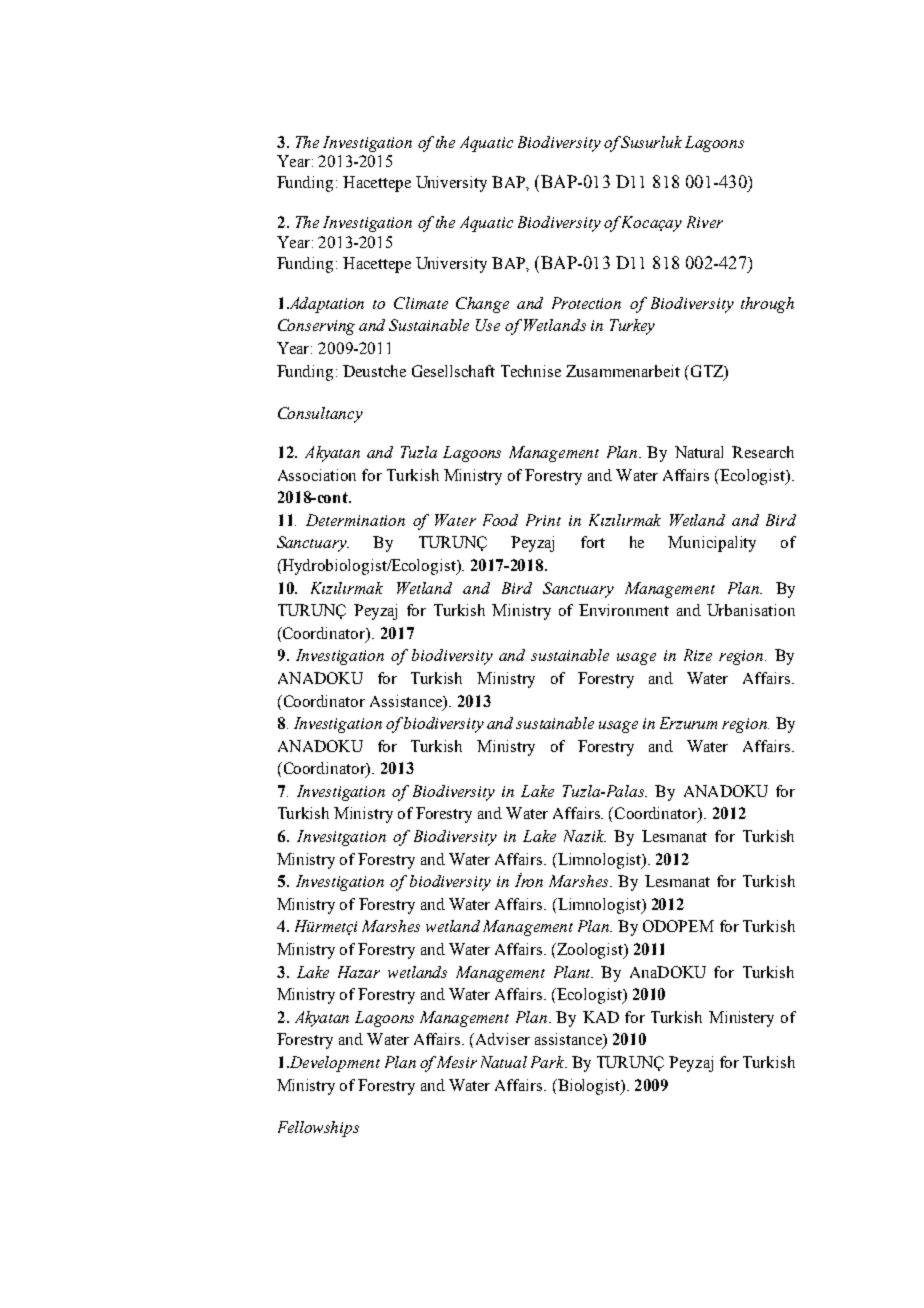 This page has width=924, height=1308. Describe the element at coordinates (624, 610) in the page. I see `Environment` at that location.
